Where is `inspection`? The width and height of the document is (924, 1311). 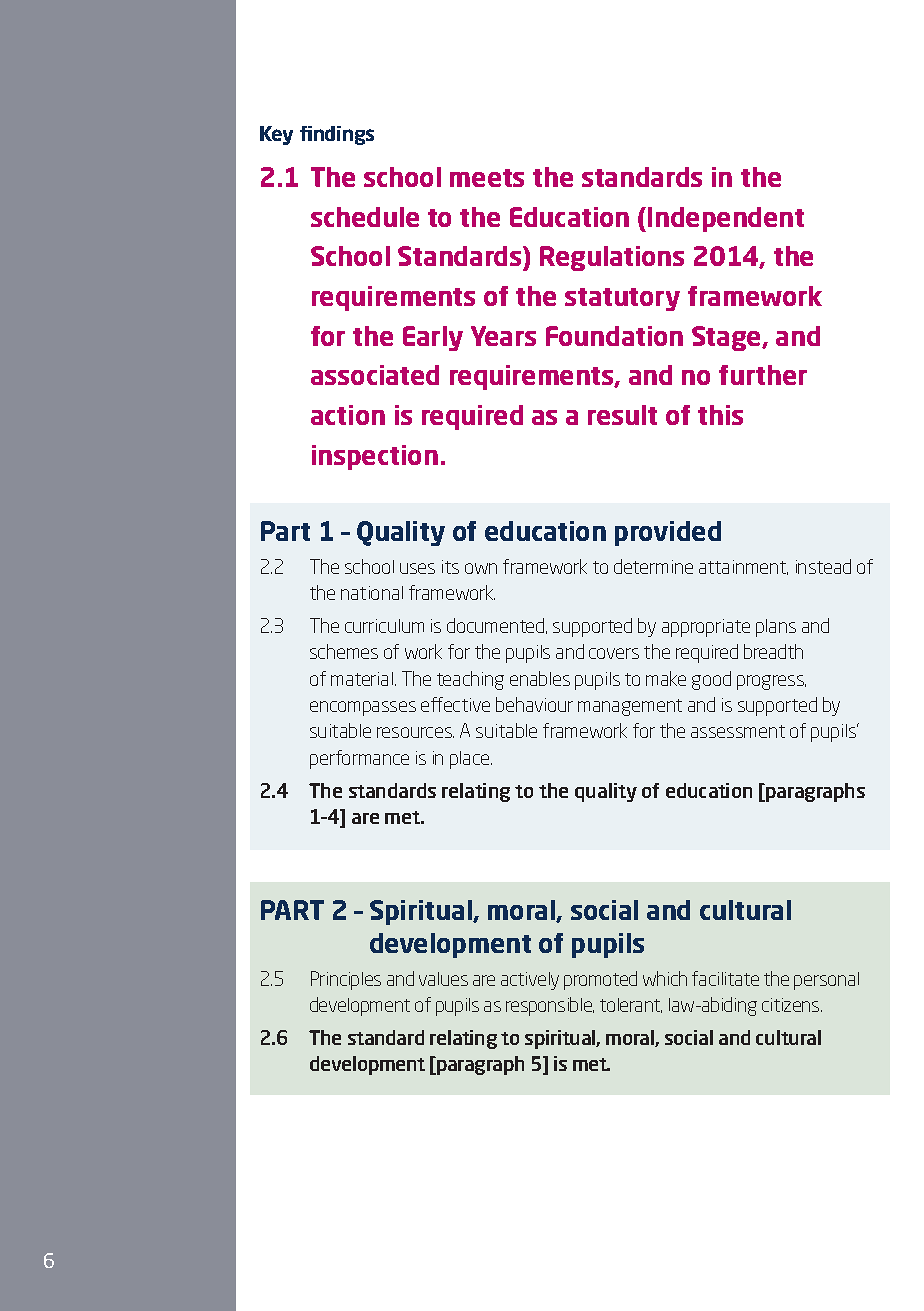
inspection is located at coordinates (375, 457).
